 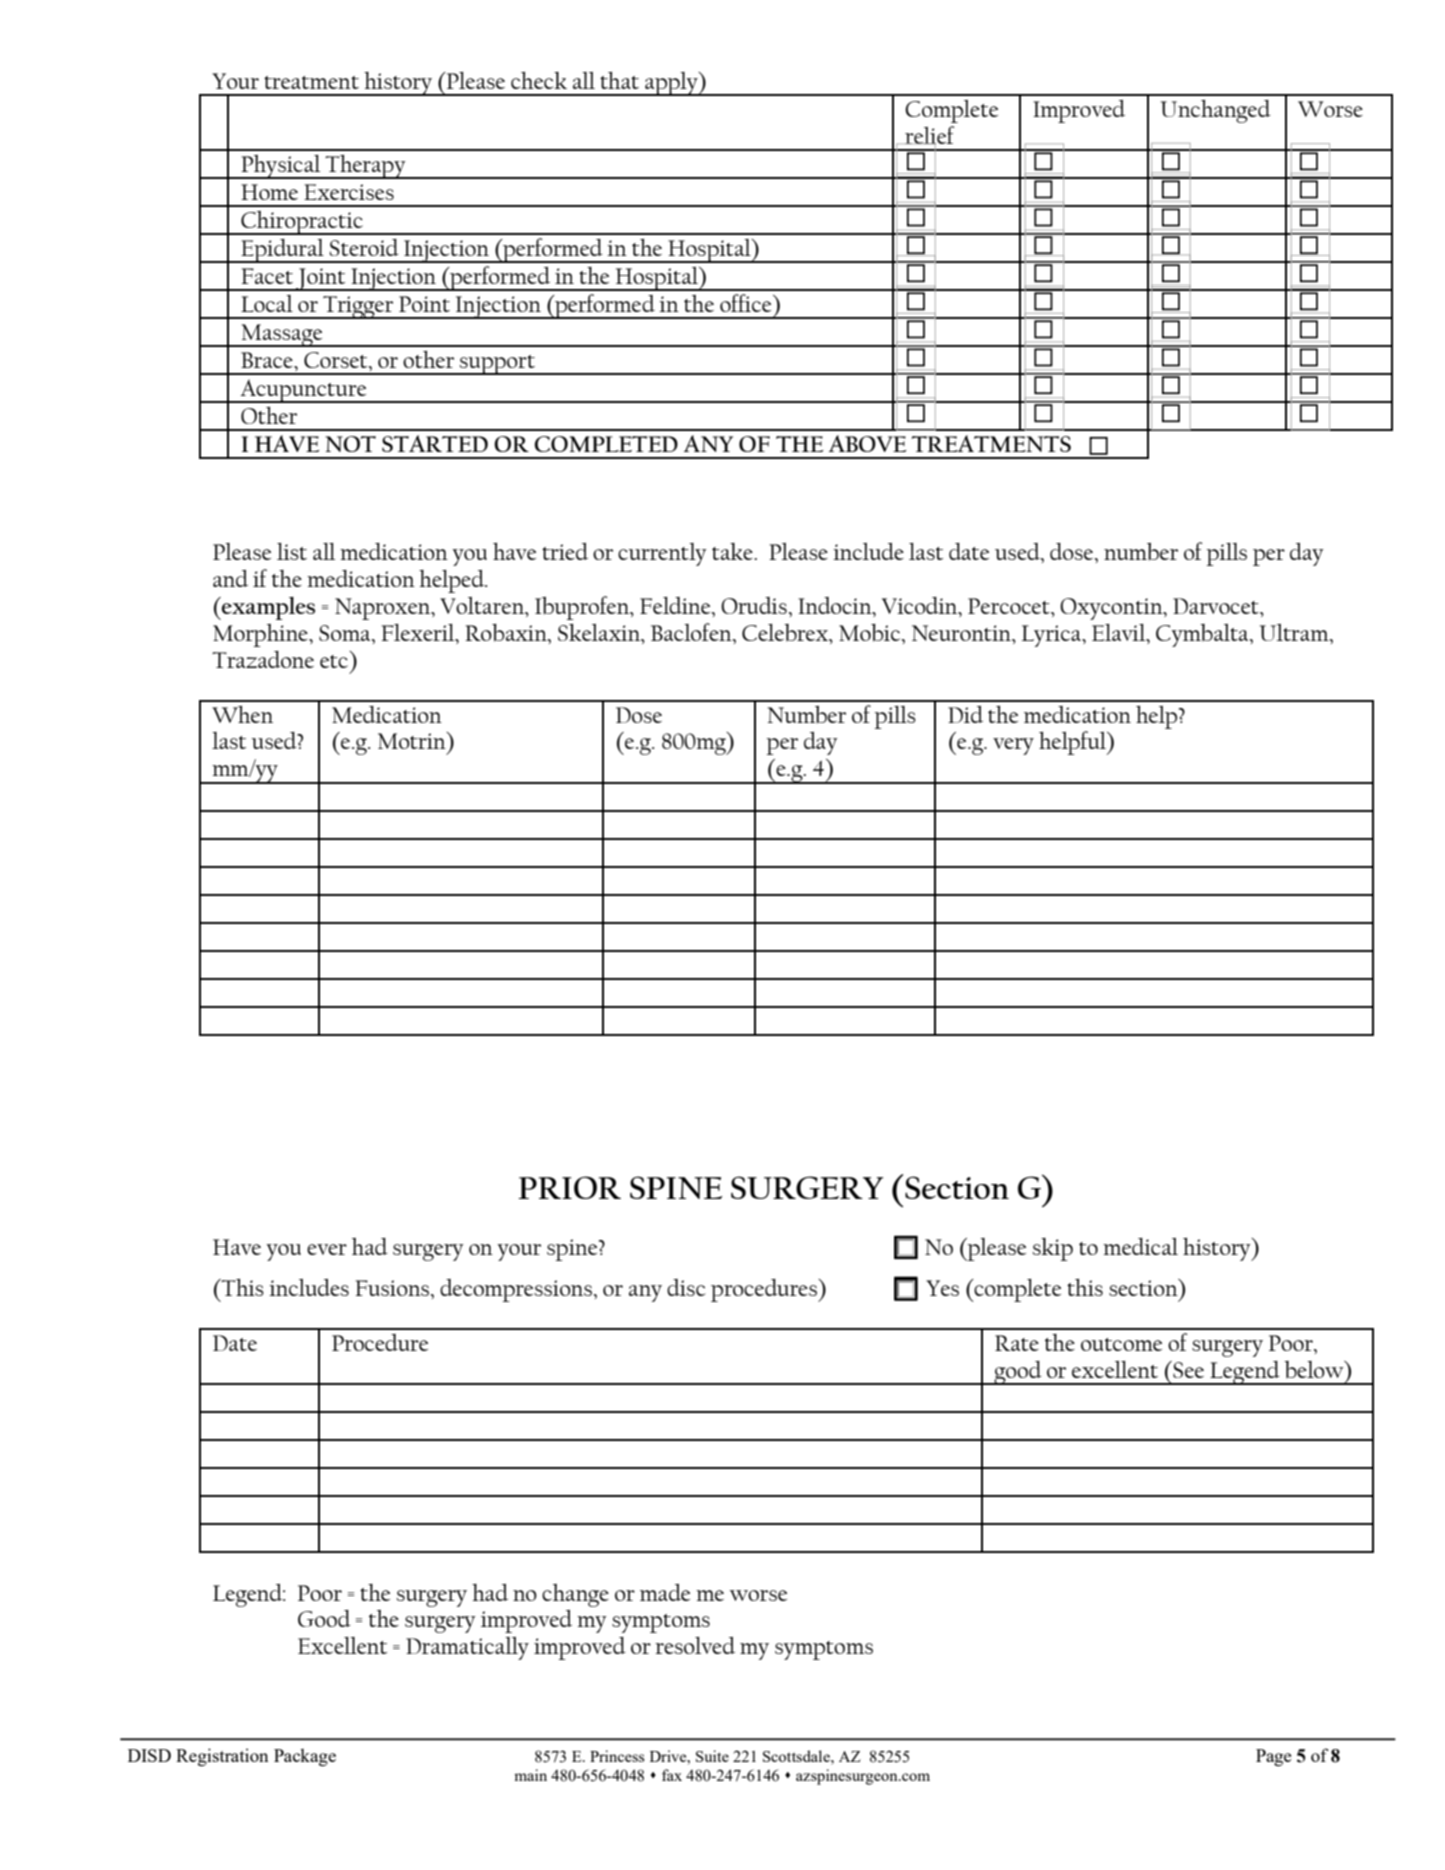 I want to click on office, so click(x=747, y=303).
